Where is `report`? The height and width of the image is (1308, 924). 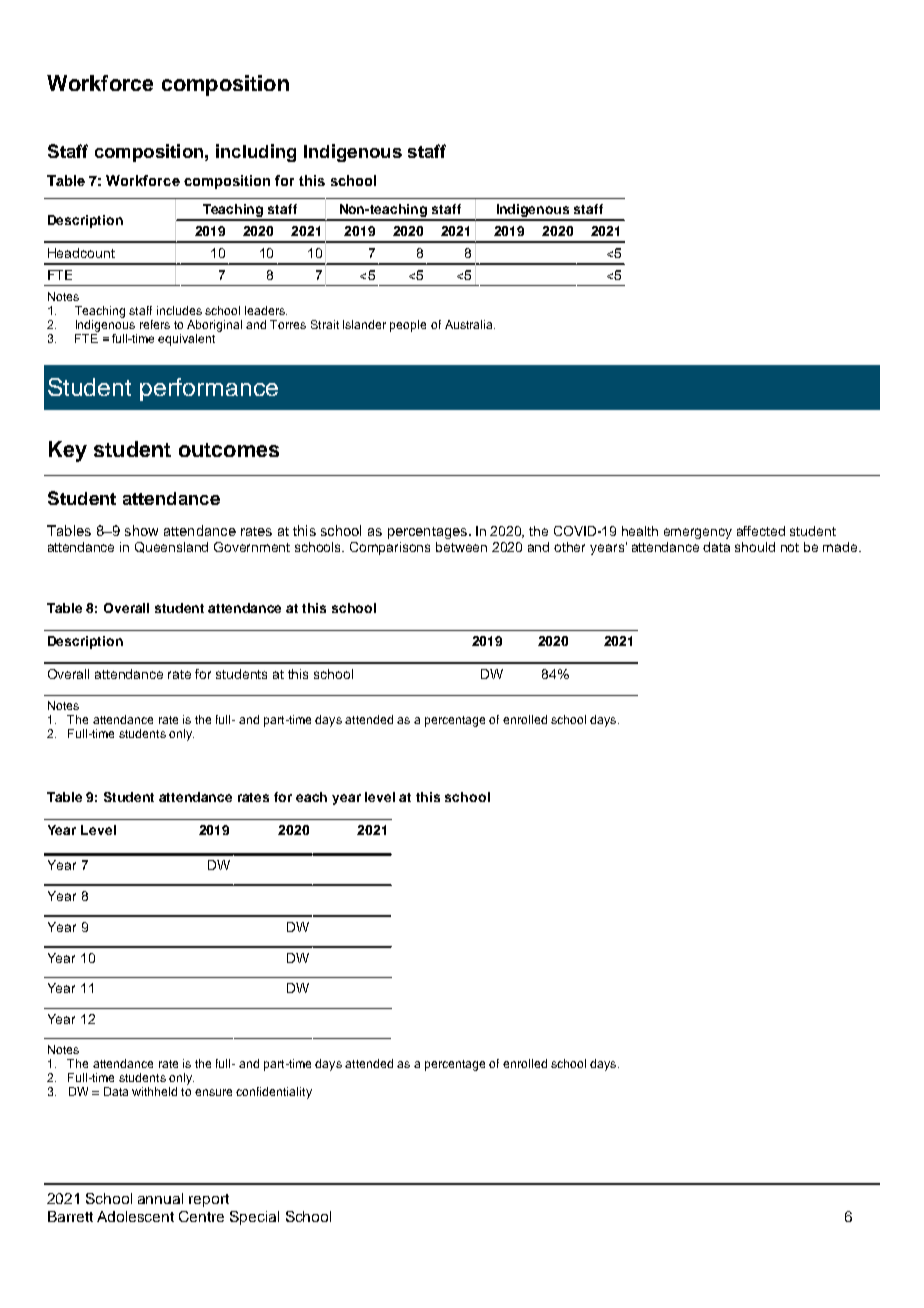 report is located at coordinates (209, 1200).
